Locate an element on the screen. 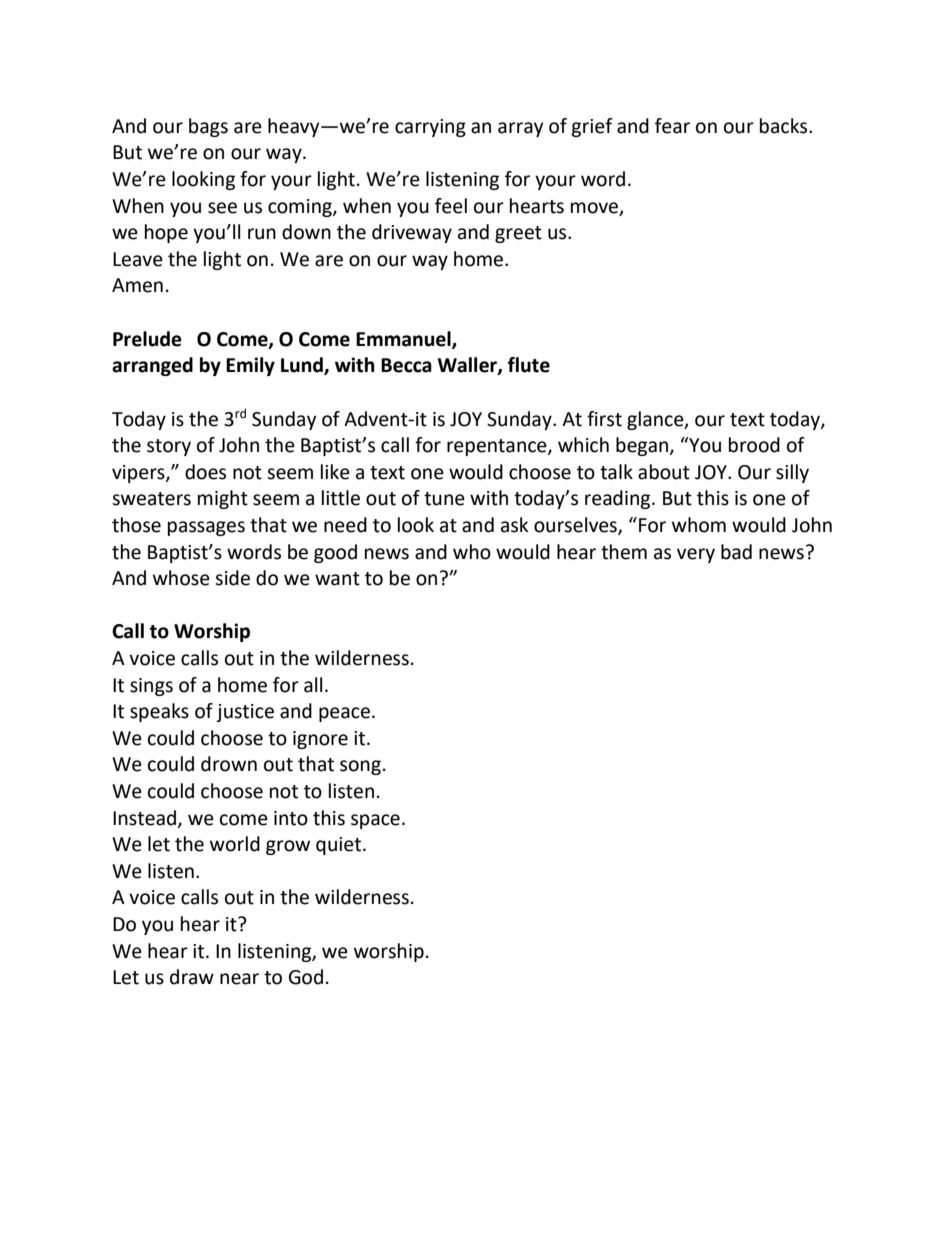  story is located at coordinates (169, 447).
